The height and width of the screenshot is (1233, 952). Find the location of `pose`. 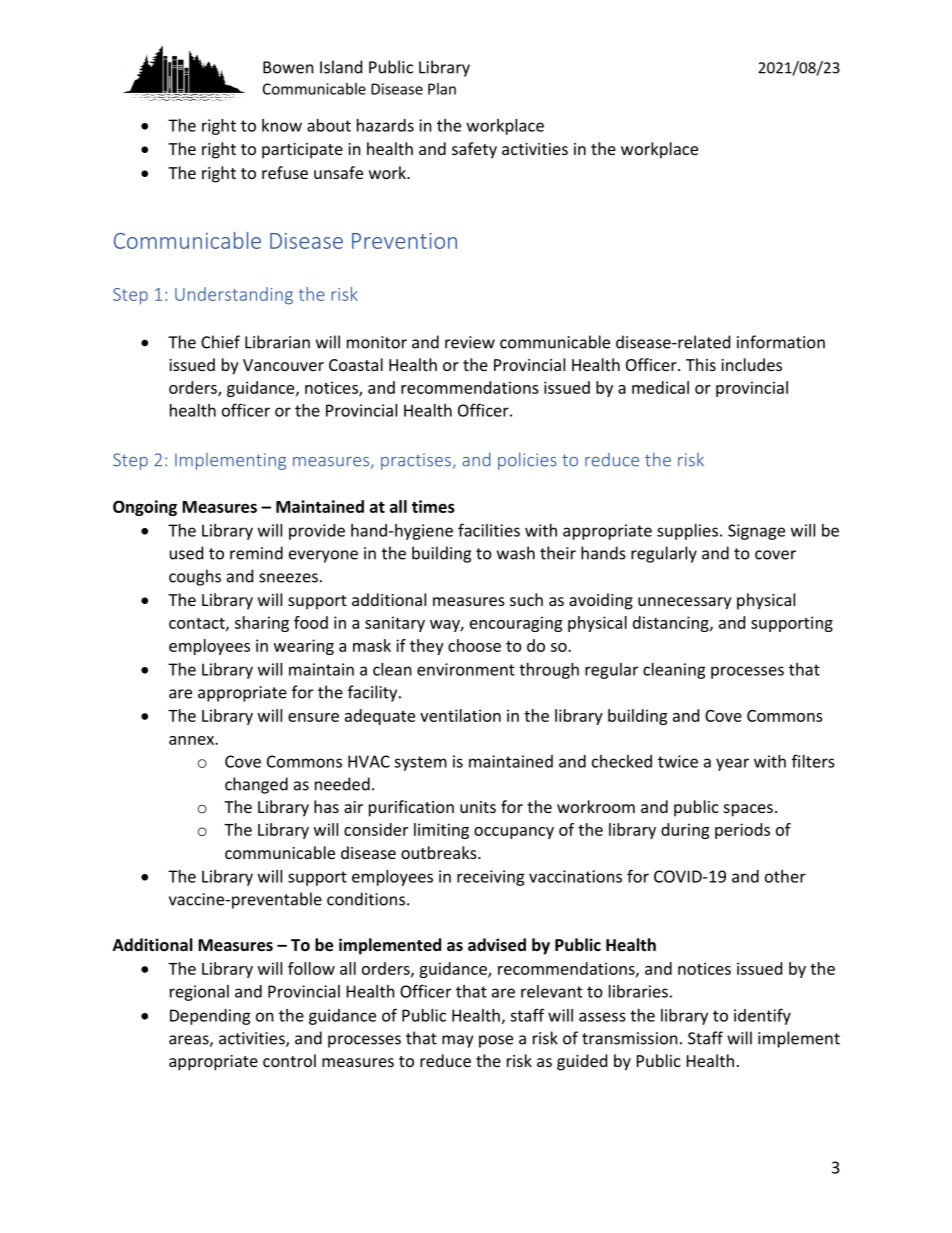

pose is located at coordinates (496, 1041).
